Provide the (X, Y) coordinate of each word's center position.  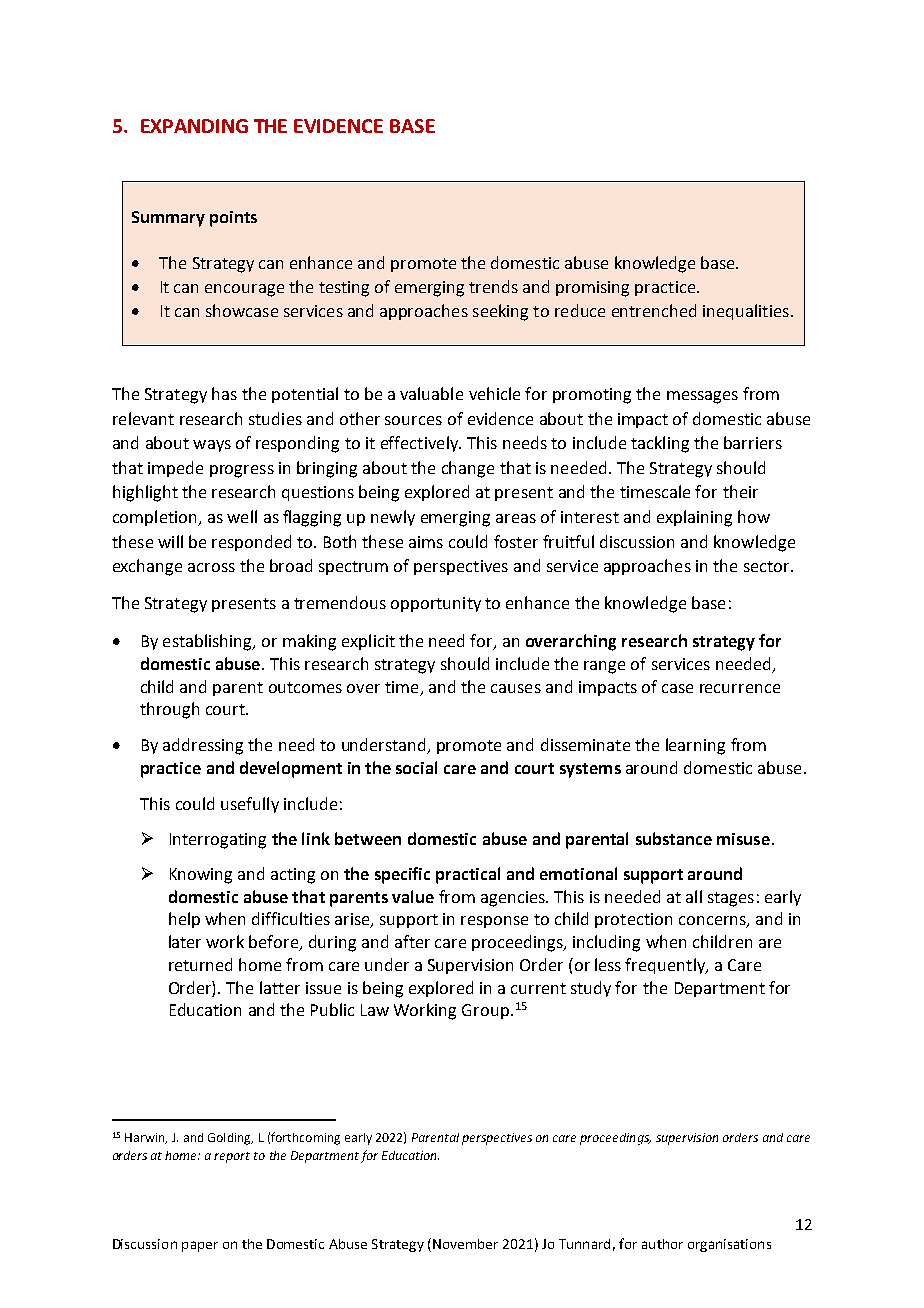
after (412, 941)
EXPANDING (194, 126)
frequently (666, 966)
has (224, 393)
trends (493, 286)
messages (702, 397)
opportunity (436, 604)
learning (695, 746)
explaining (694, 518)
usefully (250, 805)
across (211, 567)
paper (200, 1246)
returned (200, 964)
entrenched (654, 310)
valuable (431, 393)
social (416, 767)
